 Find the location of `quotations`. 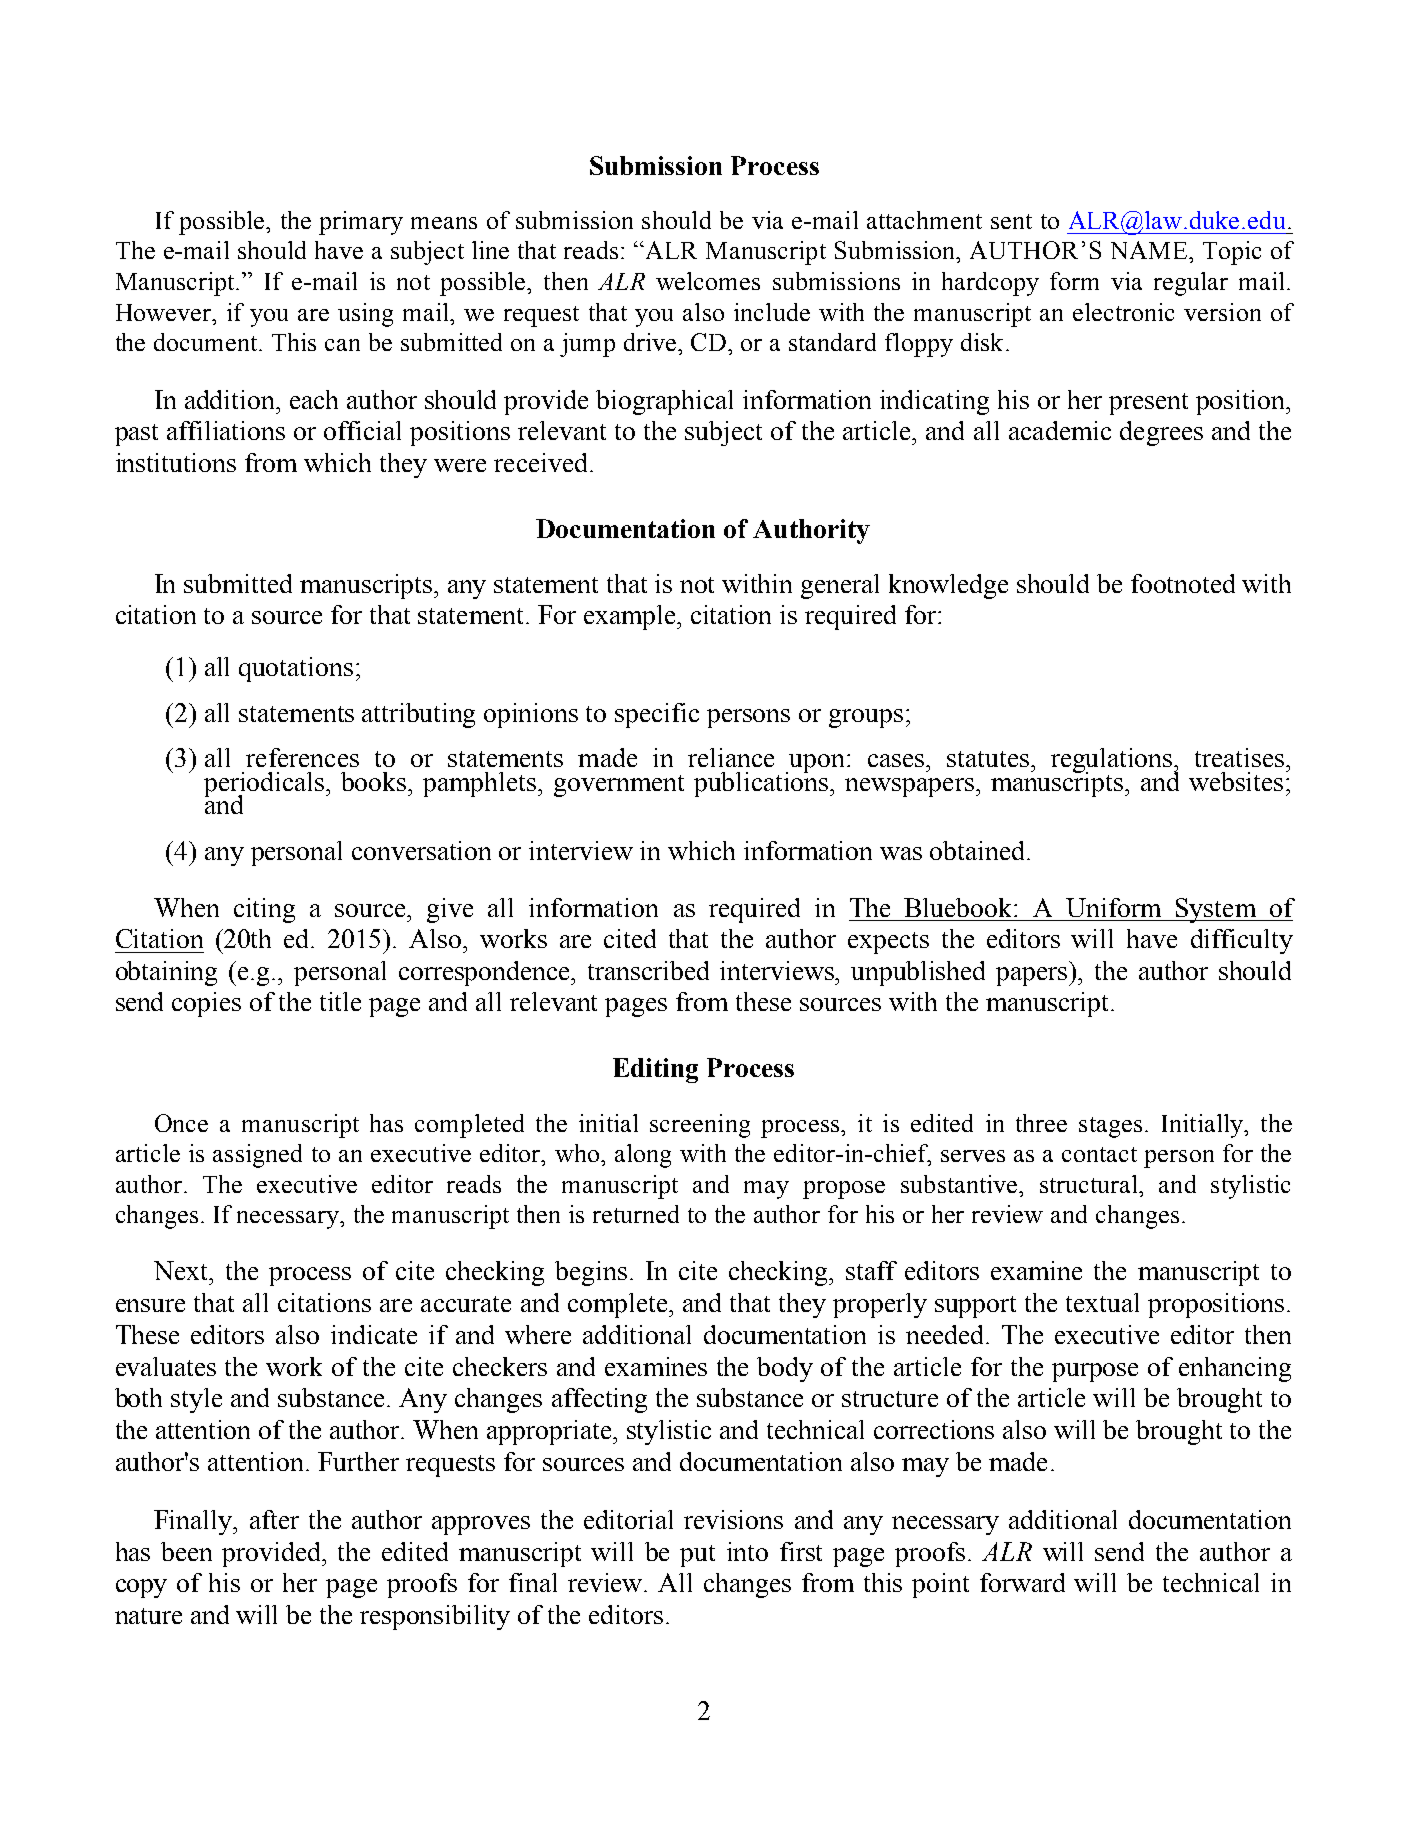

quotations is located at coordinates (296, 669).
